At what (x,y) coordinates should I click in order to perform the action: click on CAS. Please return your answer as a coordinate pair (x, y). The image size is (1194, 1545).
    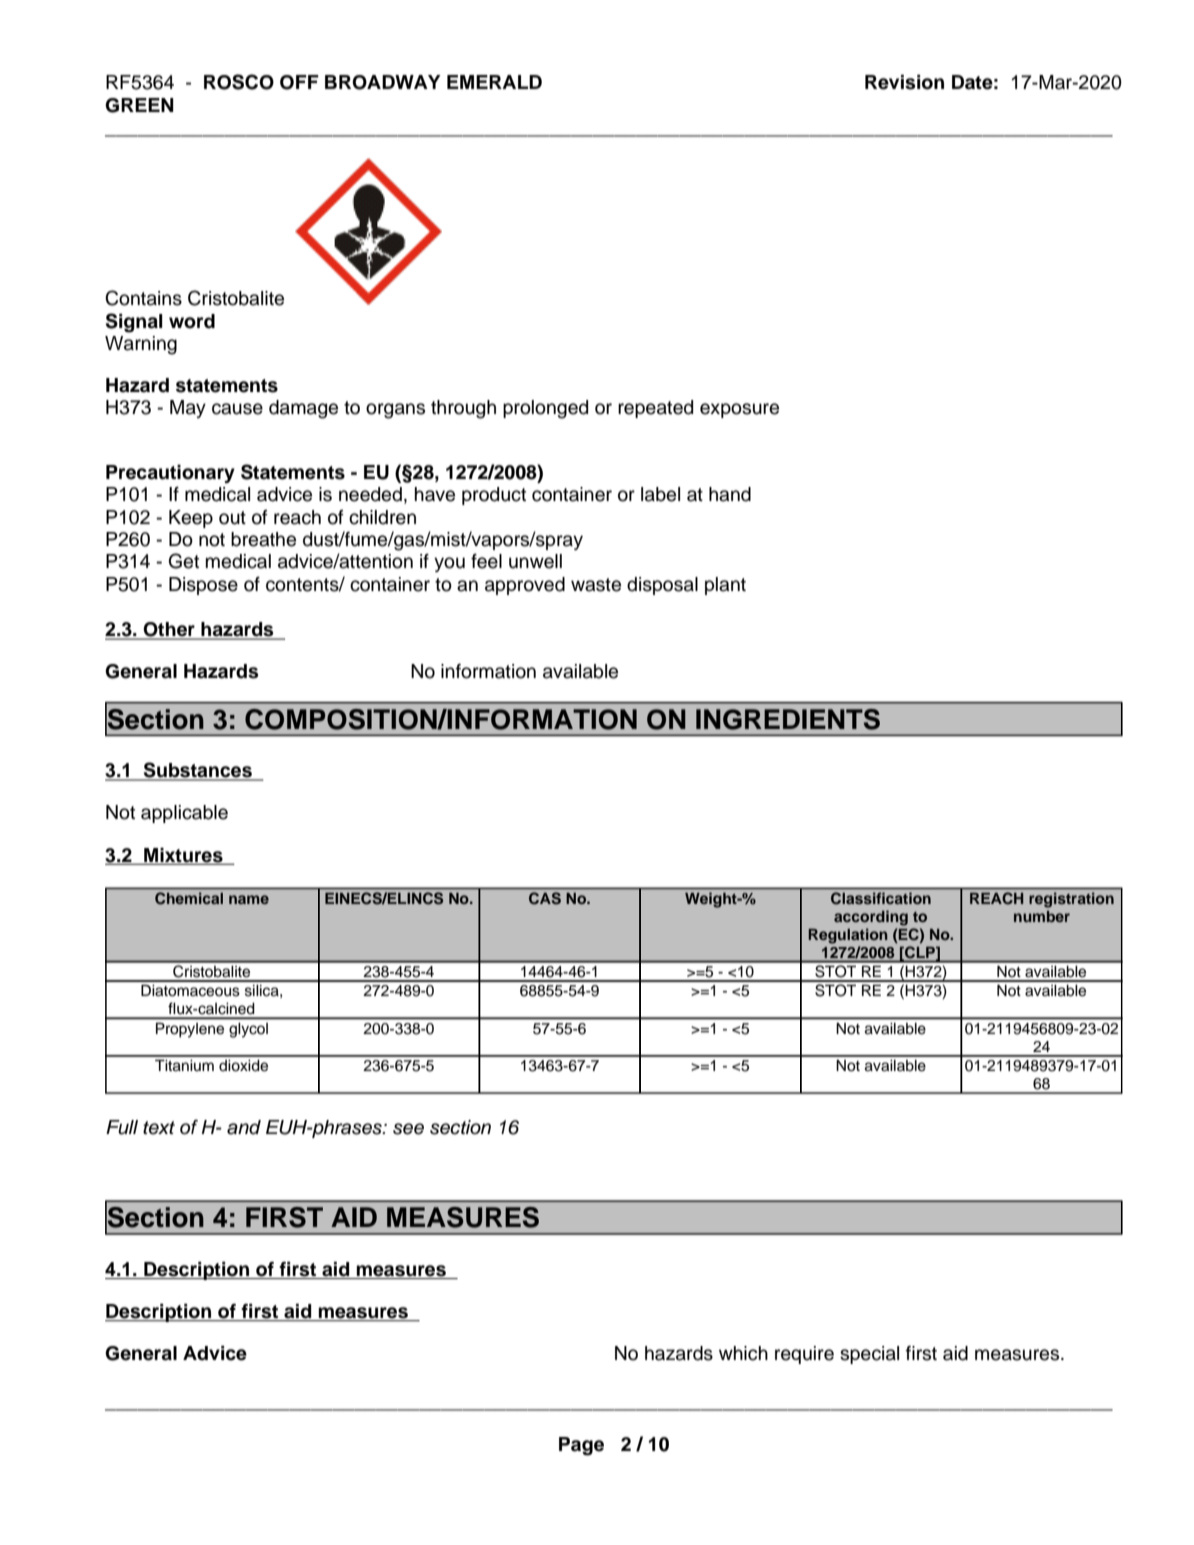
    Looking at the image, I should click on (545, 898).
